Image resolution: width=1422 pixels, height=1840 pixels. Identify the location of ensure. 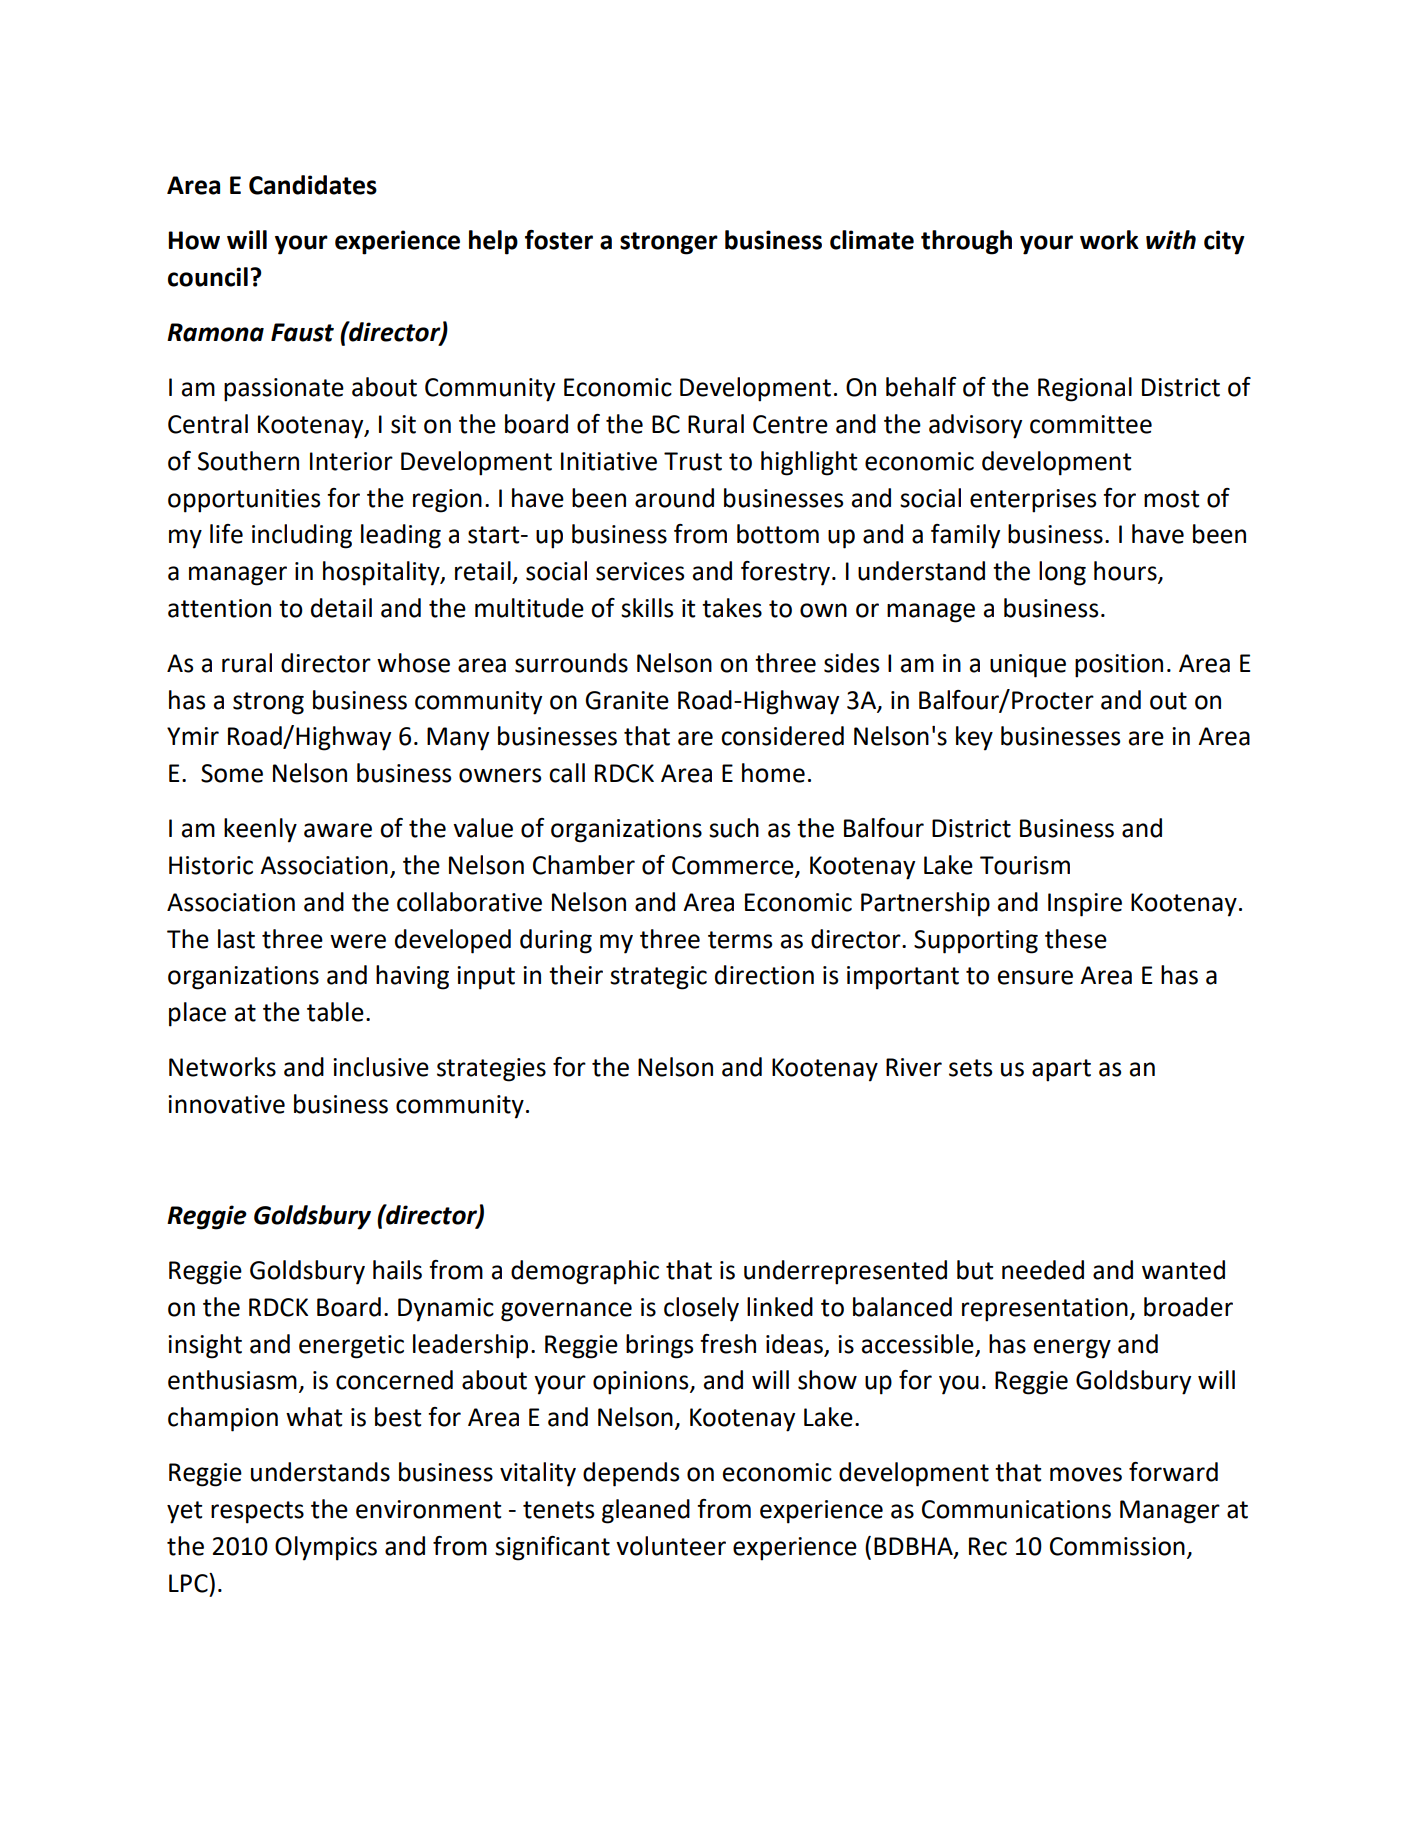
(1035, 977).
